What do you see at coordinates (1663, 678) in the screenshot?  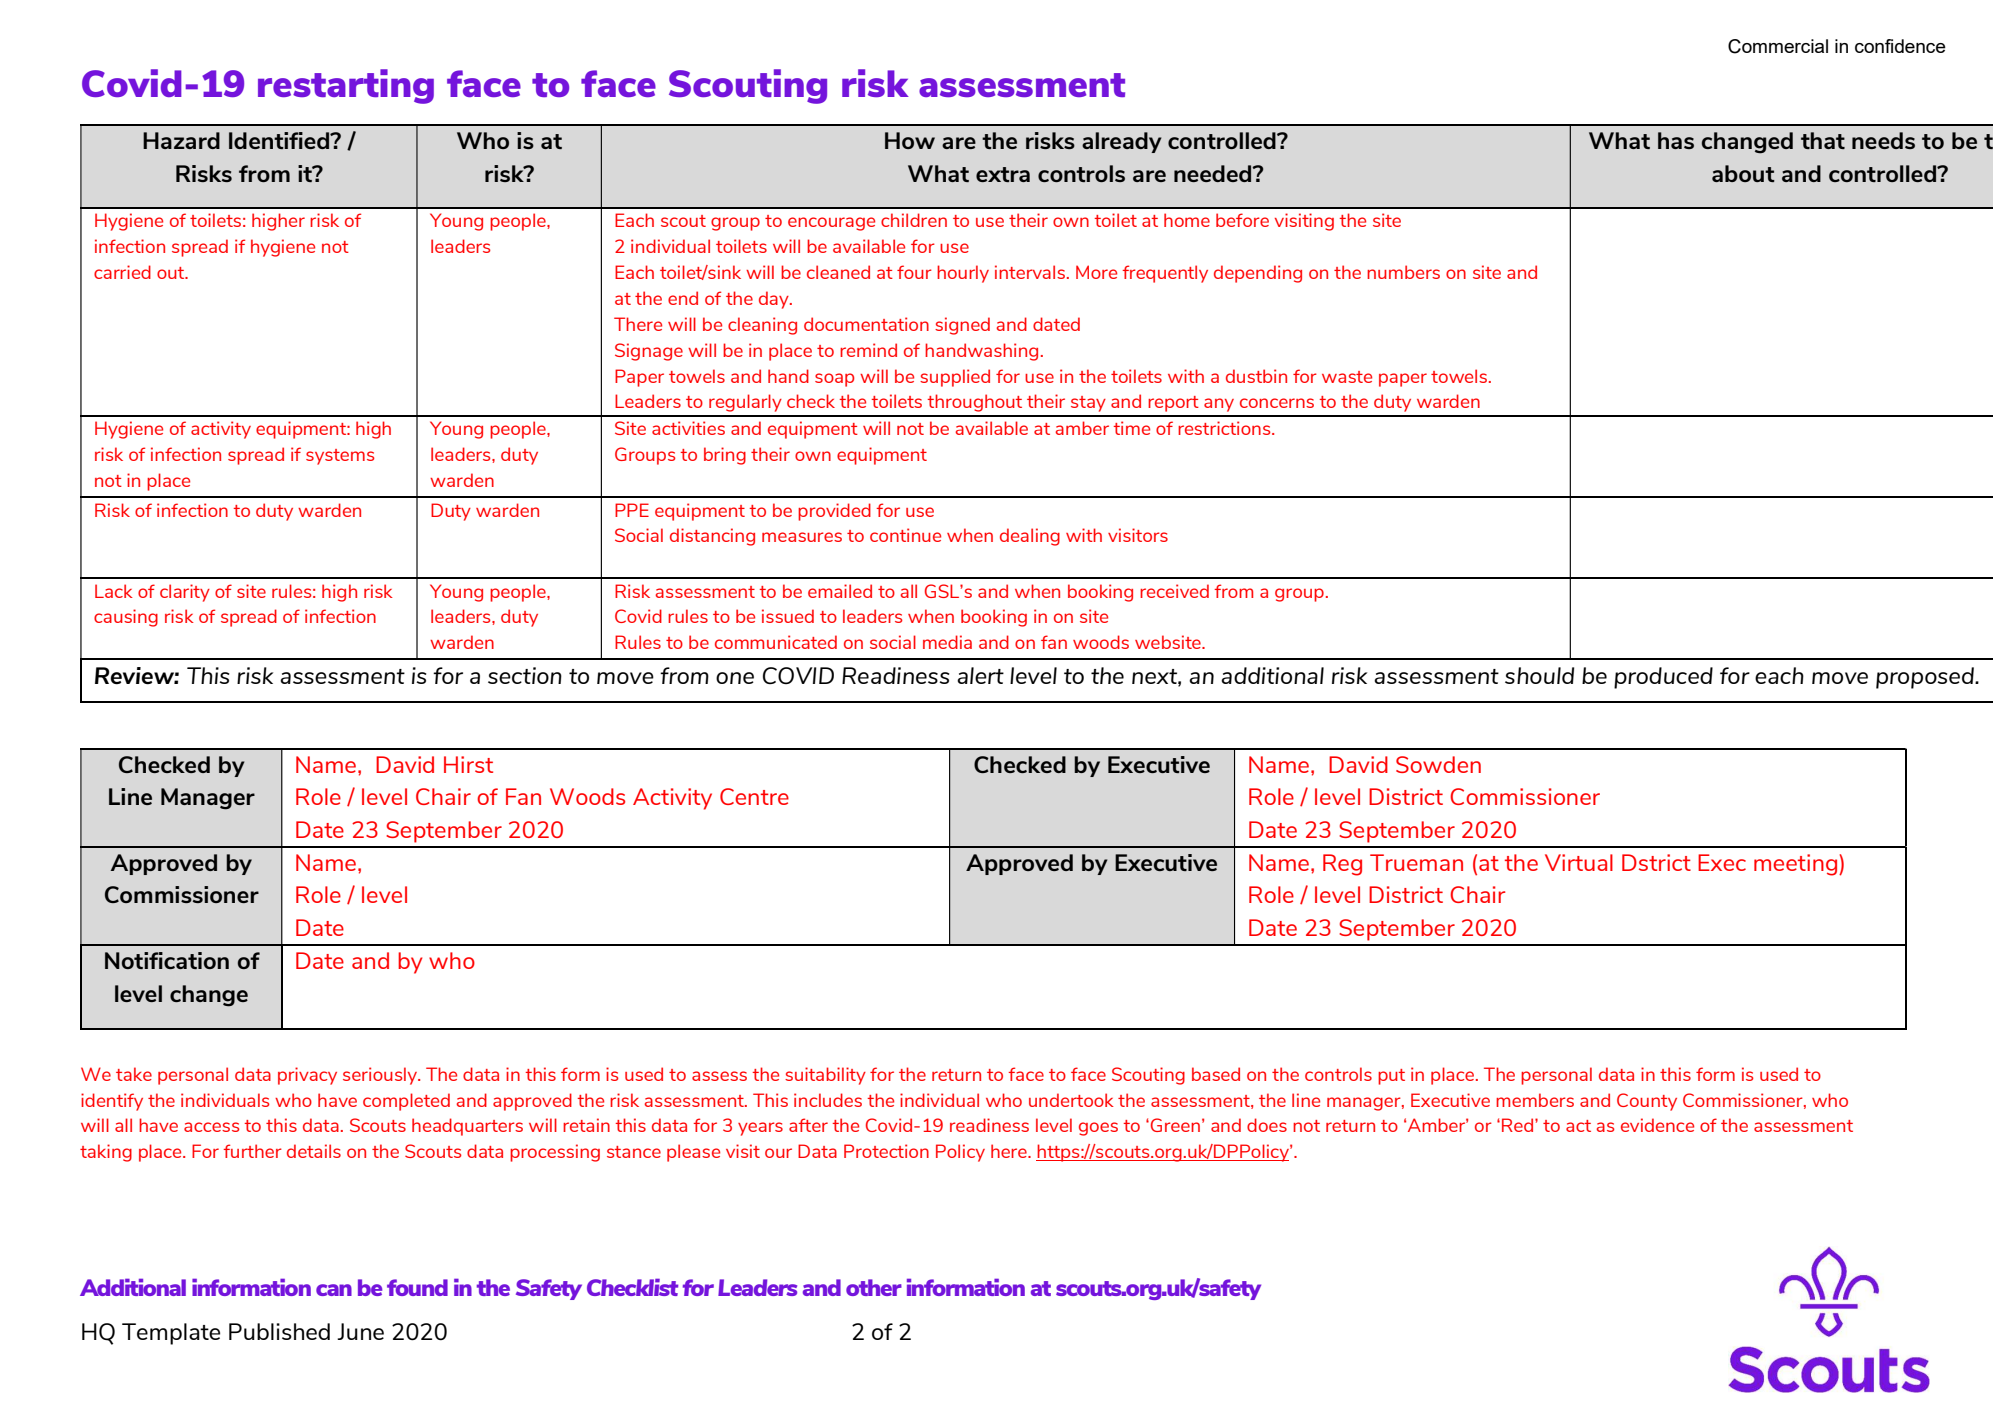 I see `produced` at bounding box center [1663, 678].
